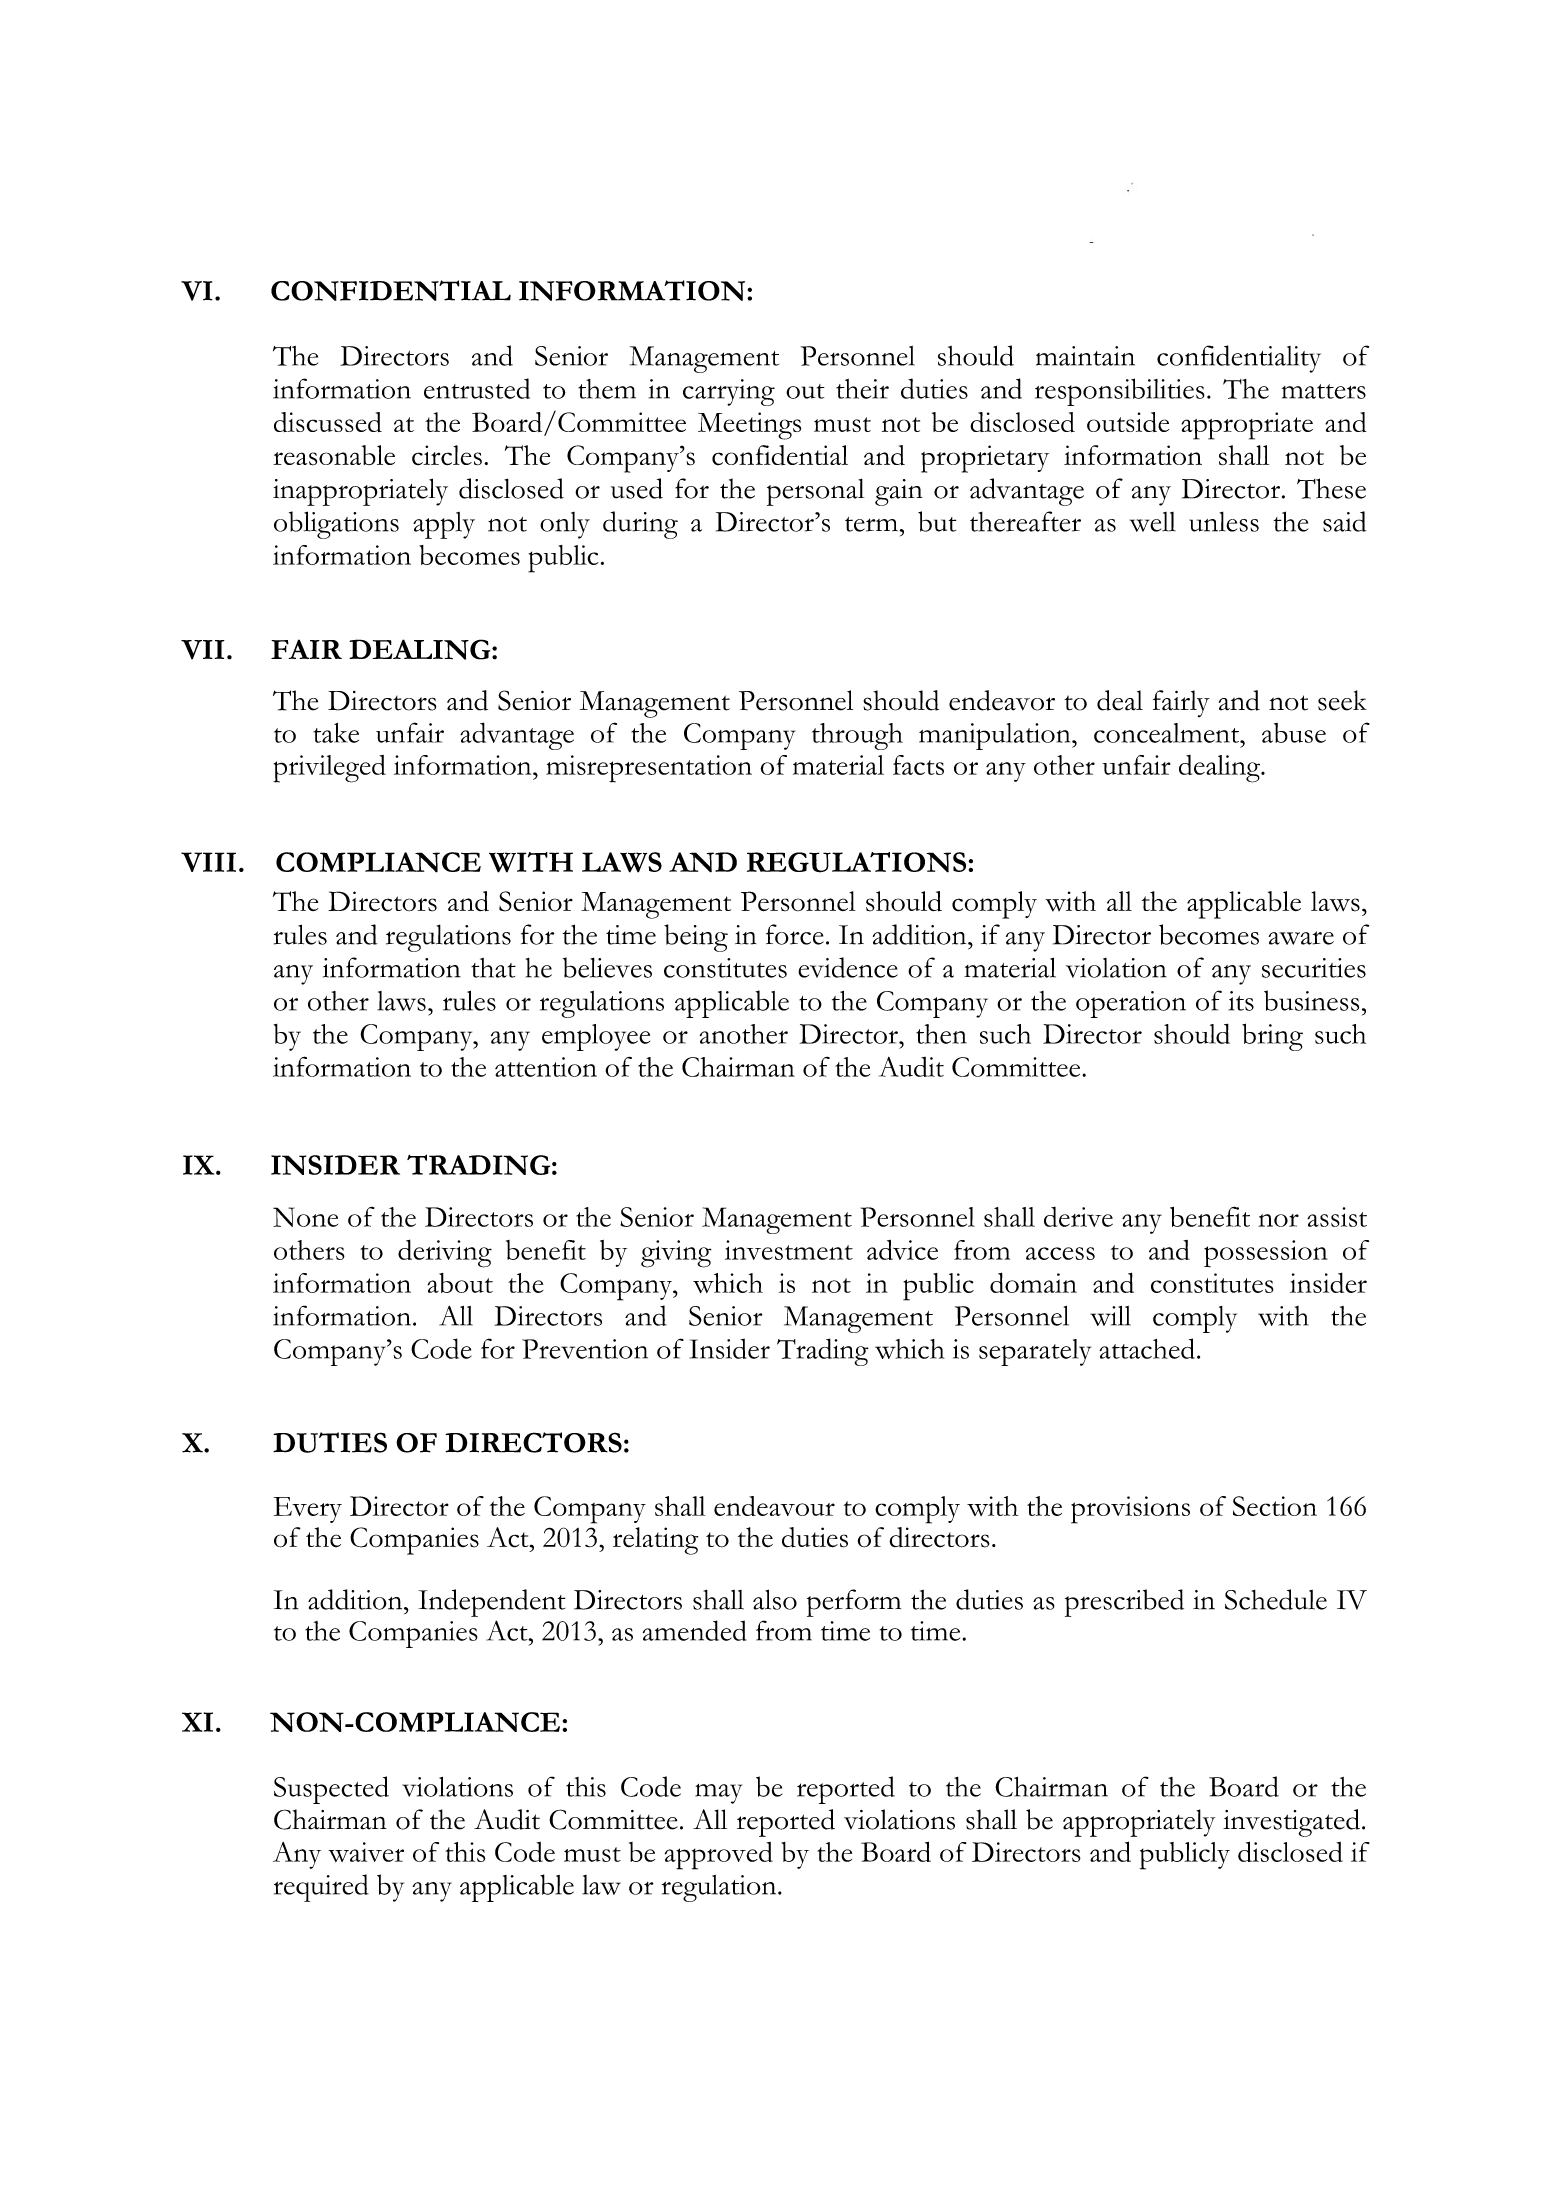  I want to click on discussed, so click(328, 422).
